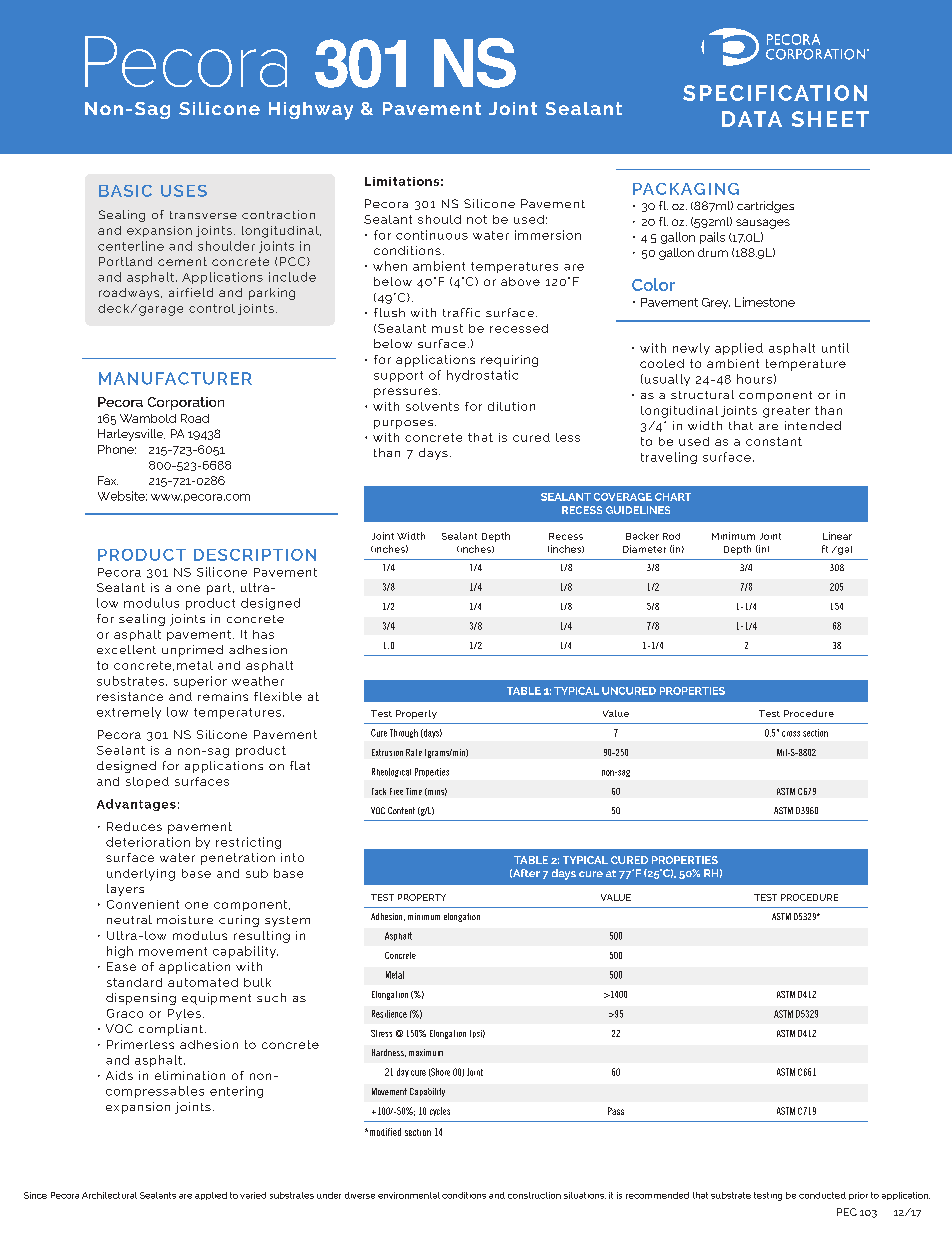  I want to click on conducted, so click(822, 1195).
